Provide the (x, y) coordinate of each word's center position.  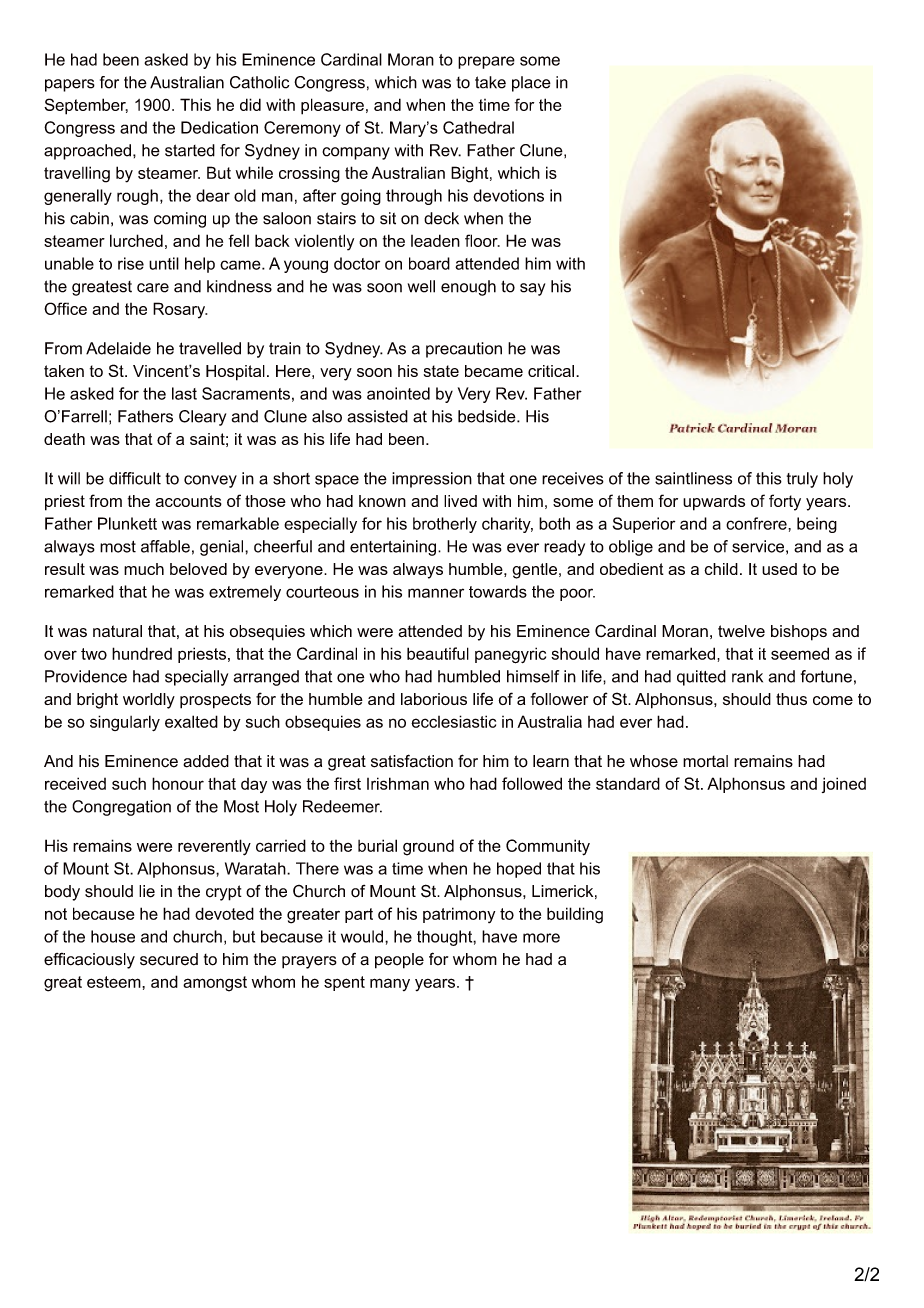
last (184, 393)
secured (169, 959)
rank (747, 676)
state (441, 371)
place (531, 84)
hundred (142, 653)
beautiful (438, 653)
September (86, 106)
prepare (486, 62)
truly (802, 480)
